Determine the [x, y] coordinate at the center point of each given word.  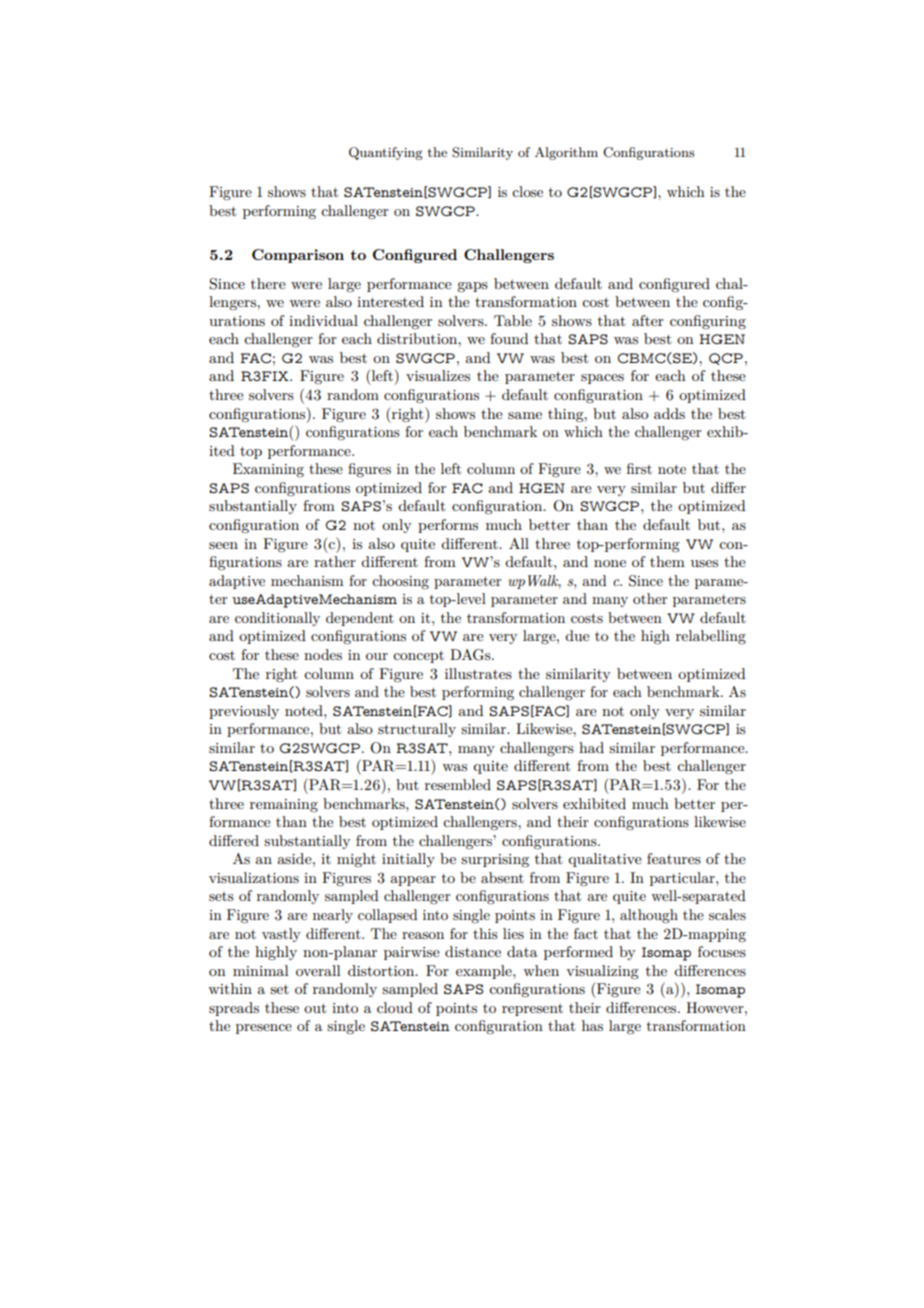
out [315, 1008]
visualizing [602, 972]
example [485, 972]
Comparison [298, 256]
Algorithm [566, 153]
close [527, 191]
